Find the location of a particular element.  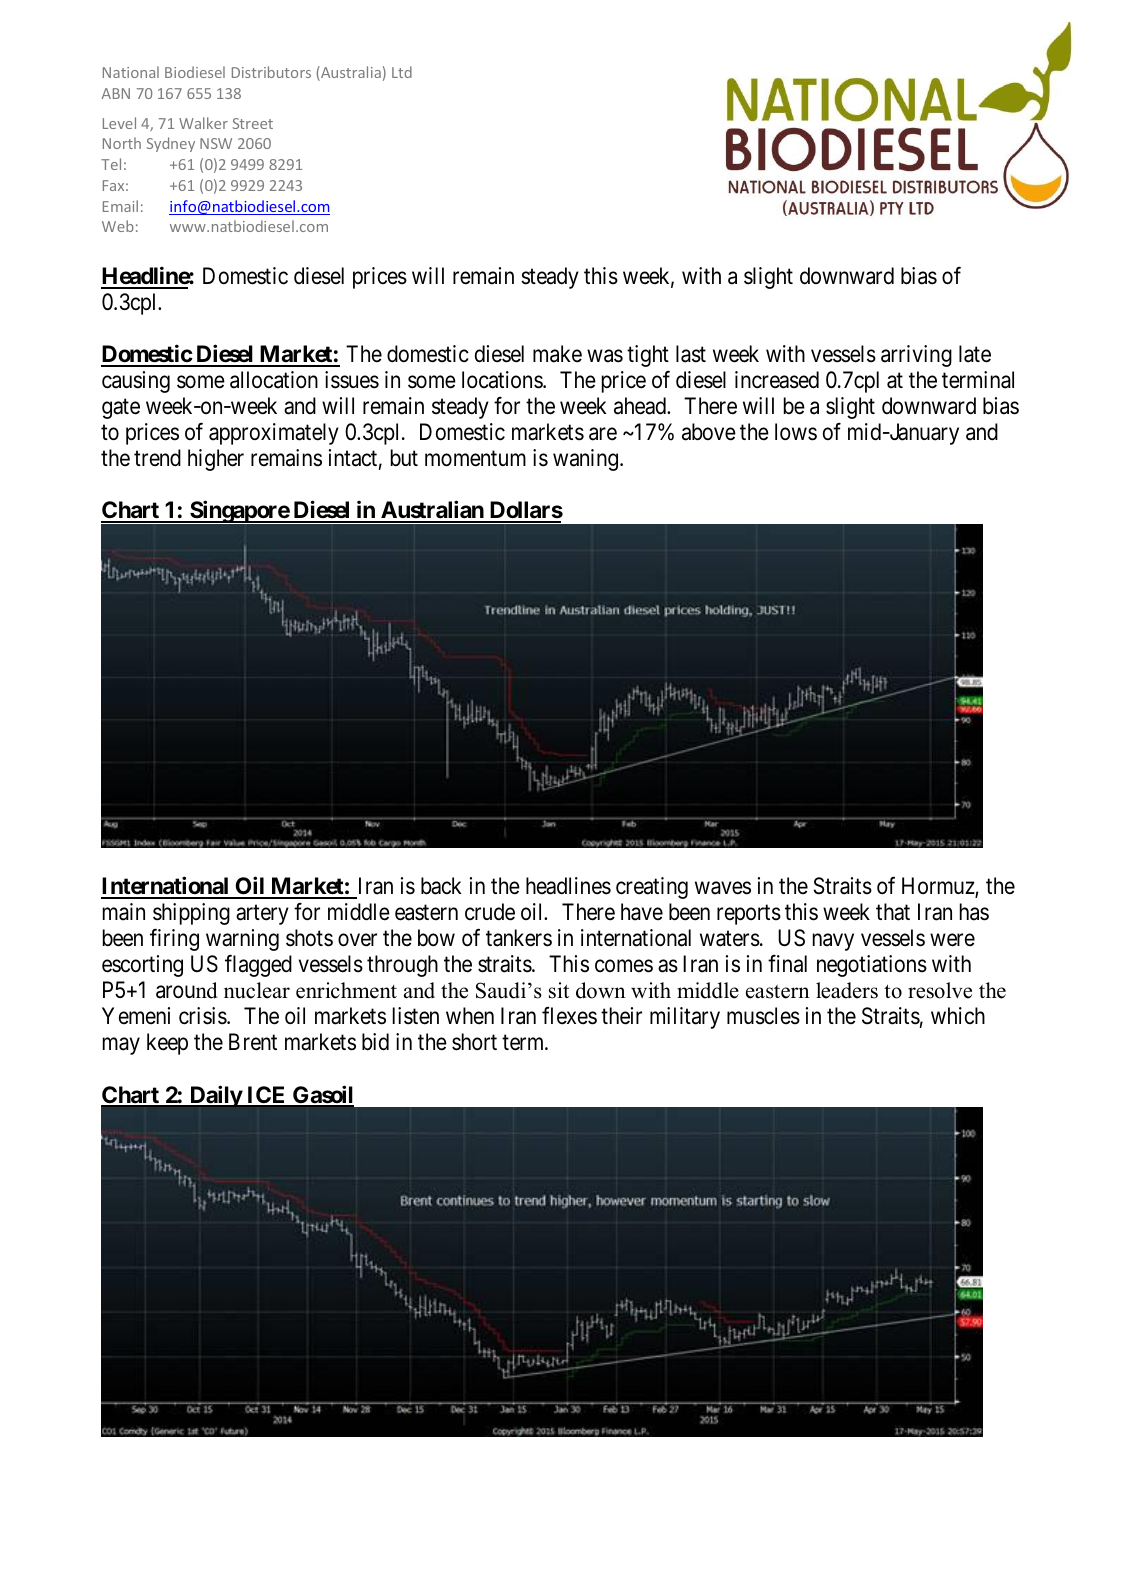

higher is located at coordinates (216, 460).
